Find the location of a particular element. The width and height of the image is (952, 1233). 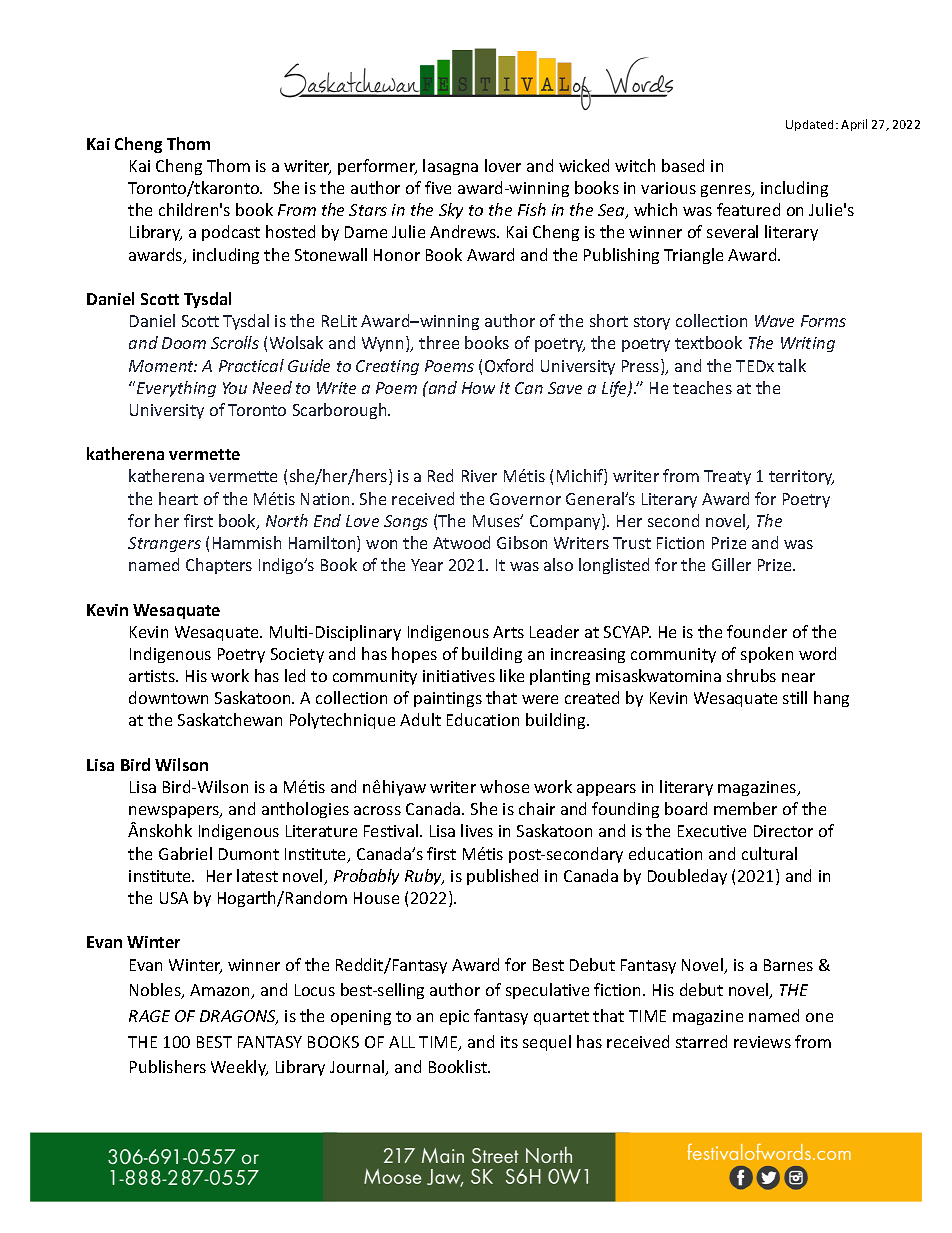

Updated is located at coordinates (809, 125).
